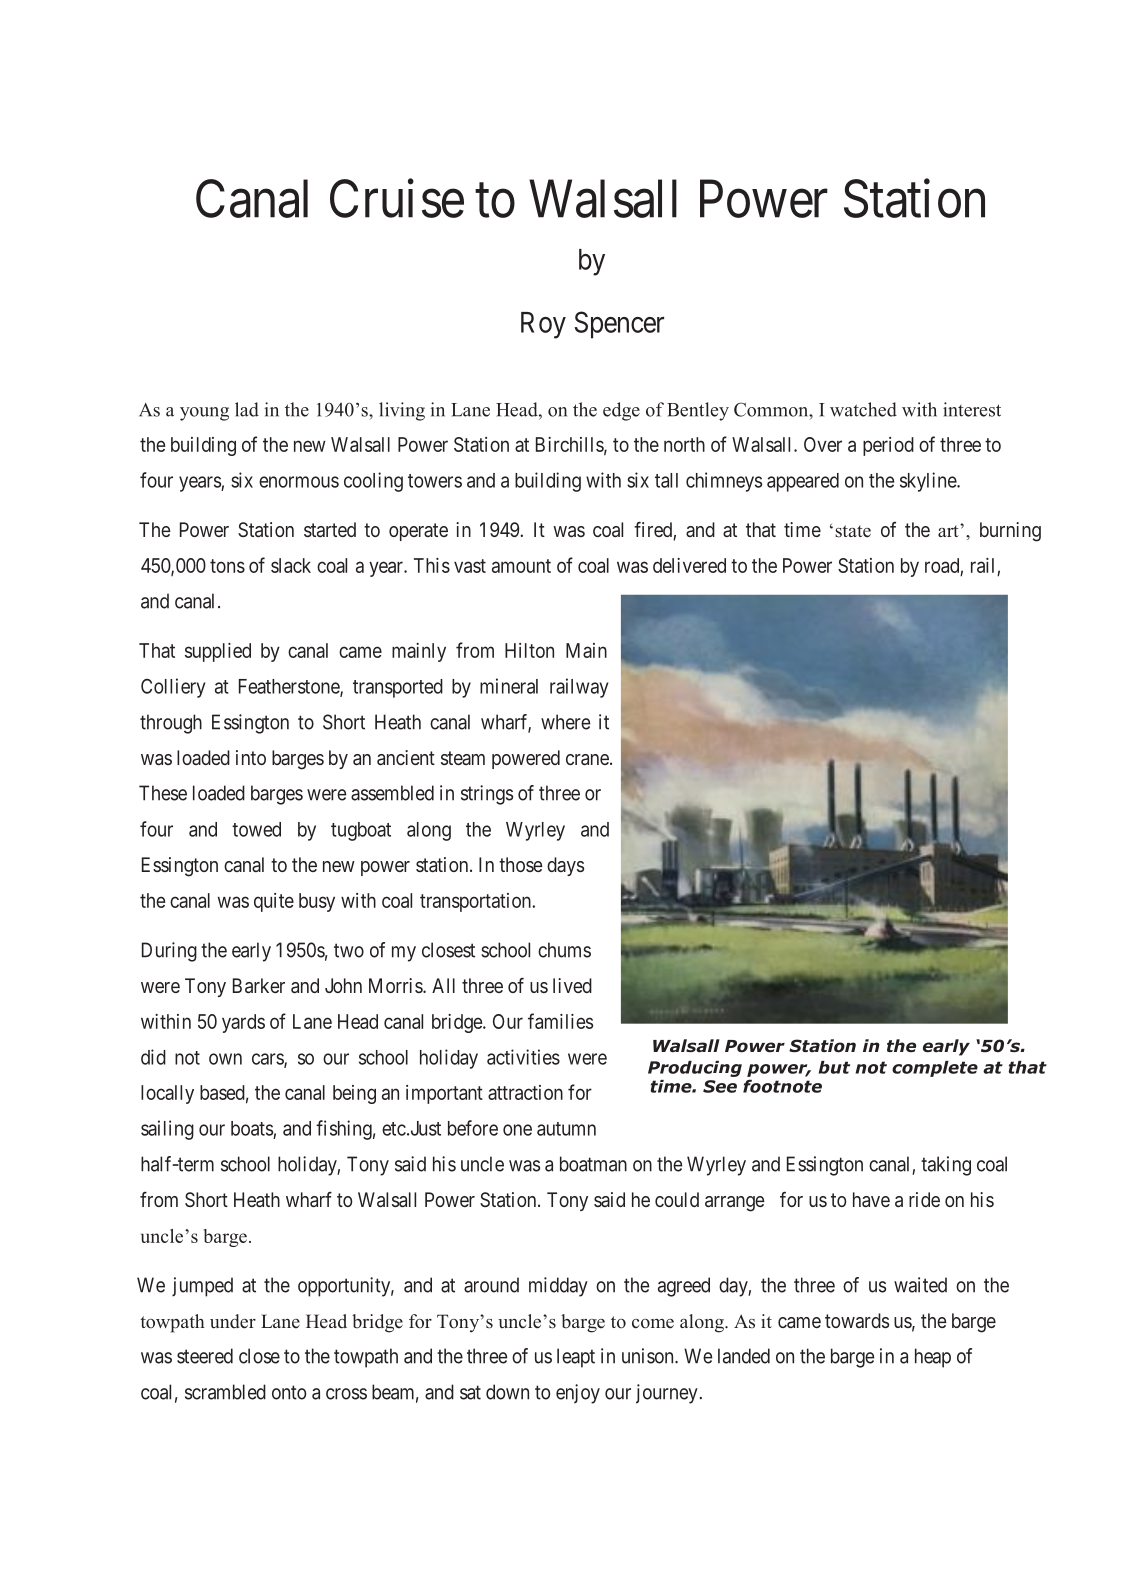  I want to click on leapt, so click(576, 1358).
